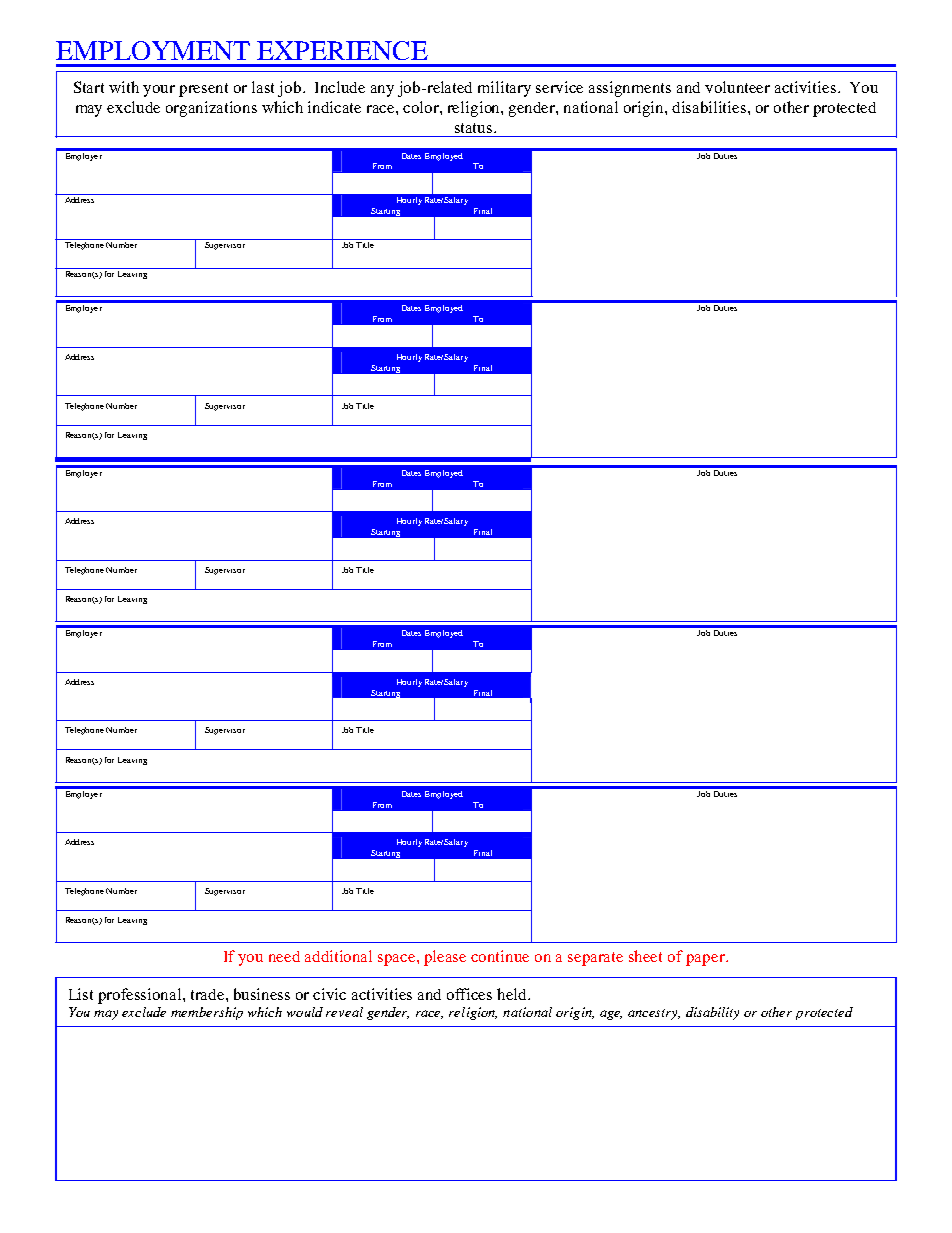 This screenshot has height=1233, width=952. Describe the element at coordinates (141, 996) in the screenshot. I see `professional` at that location.
